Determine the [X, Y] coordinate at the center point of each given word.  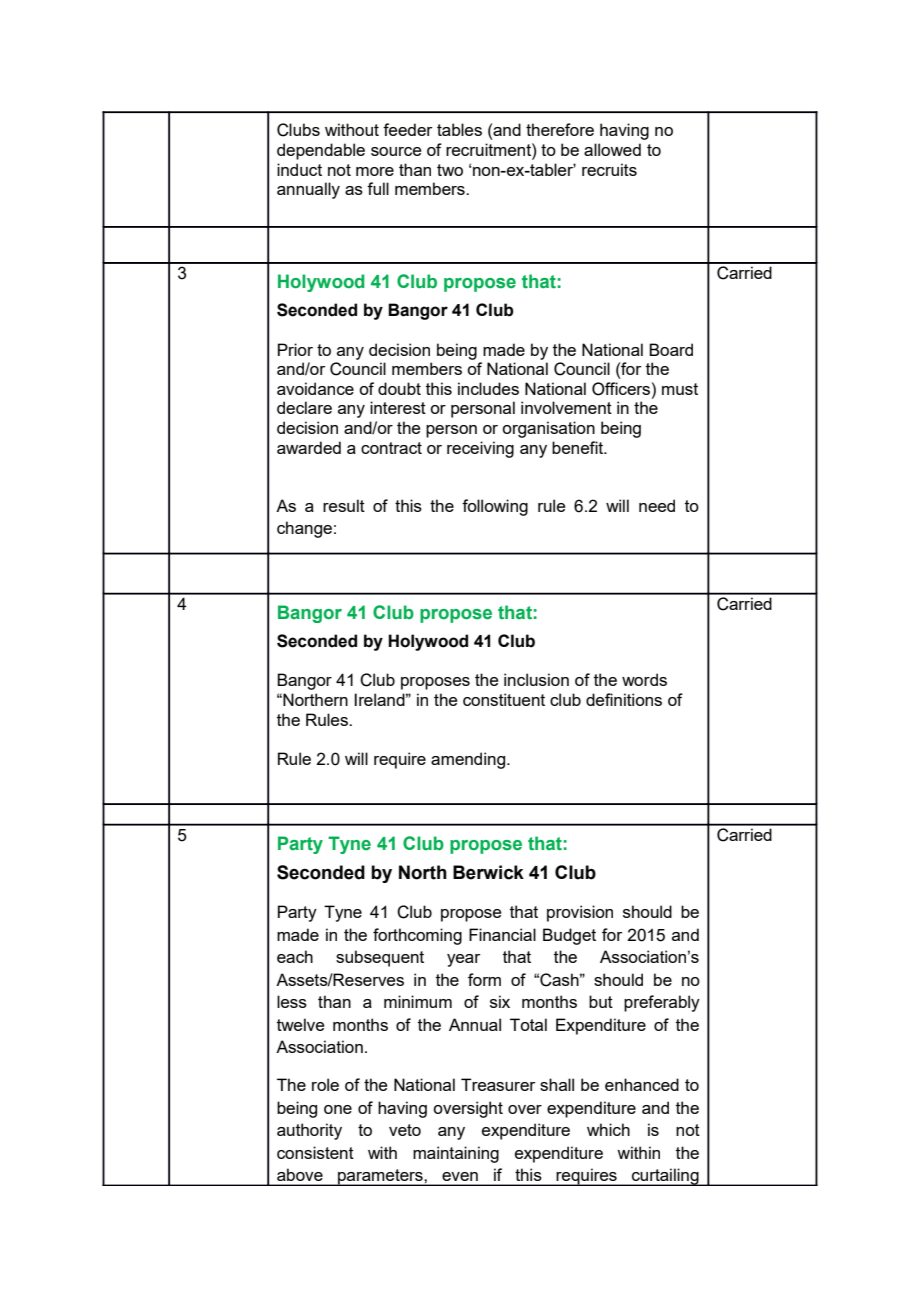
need [657, 505]
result [344, 505]
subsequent [380, 958]
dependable [321, 151]
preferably [662, 1003]
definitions [624, 699]
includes [488, 388]
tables [459, 129]
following [495, 507]
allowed [612, 149]
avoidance [315, 388]
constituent [504, 699]
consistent [315, 1152]
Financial [502, 934]
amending [468, 760]
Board [671, 349]
